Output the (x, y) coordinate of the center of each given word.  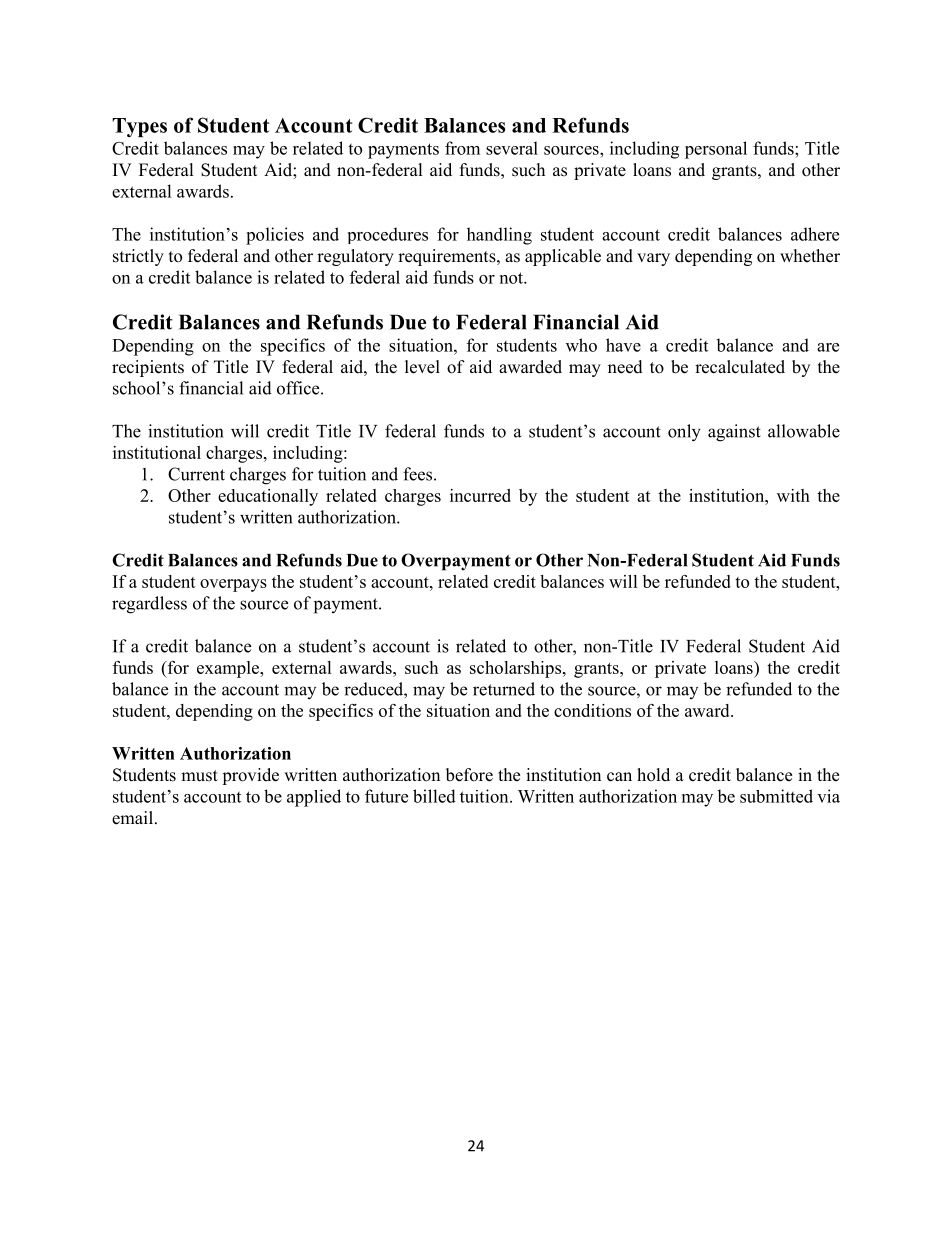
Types (139, 127)
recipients (148, 368)
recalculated (740, 367)
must (199, 776)
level (422, 367)
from (462, 148)
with (793, 495)
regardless (149, 605)
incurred (480, 495)
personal (716, 150)
